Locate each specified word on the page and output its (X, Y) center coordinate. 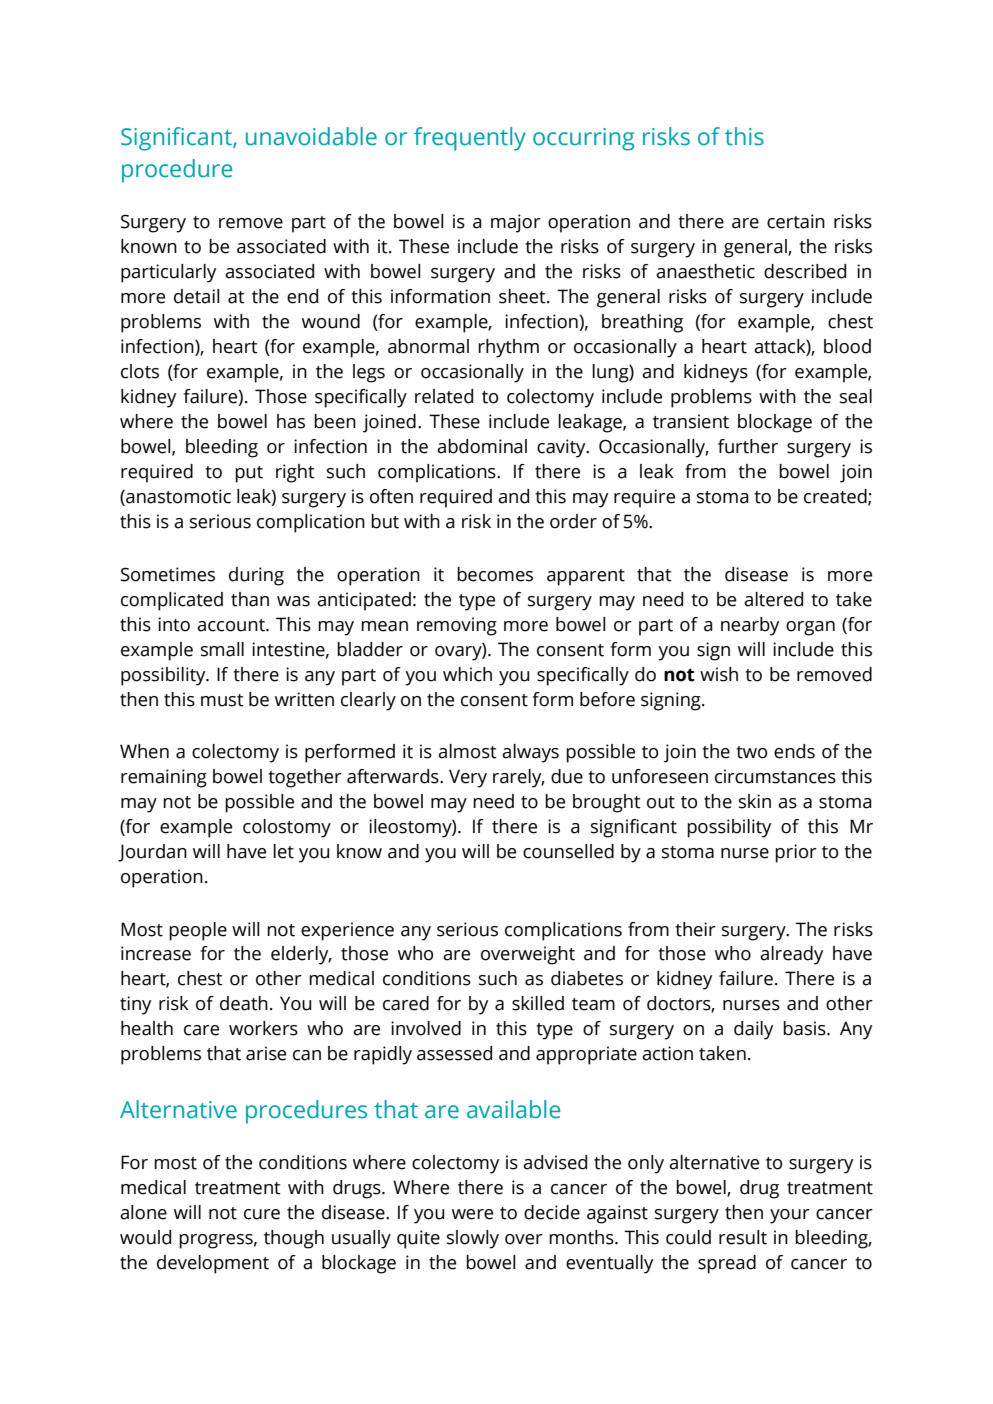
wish (719, 674)
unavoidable (311, 136)
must (222, 700)
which (467, 674)
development (213, 1264)
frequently (470, 139)
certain (796, 221)
